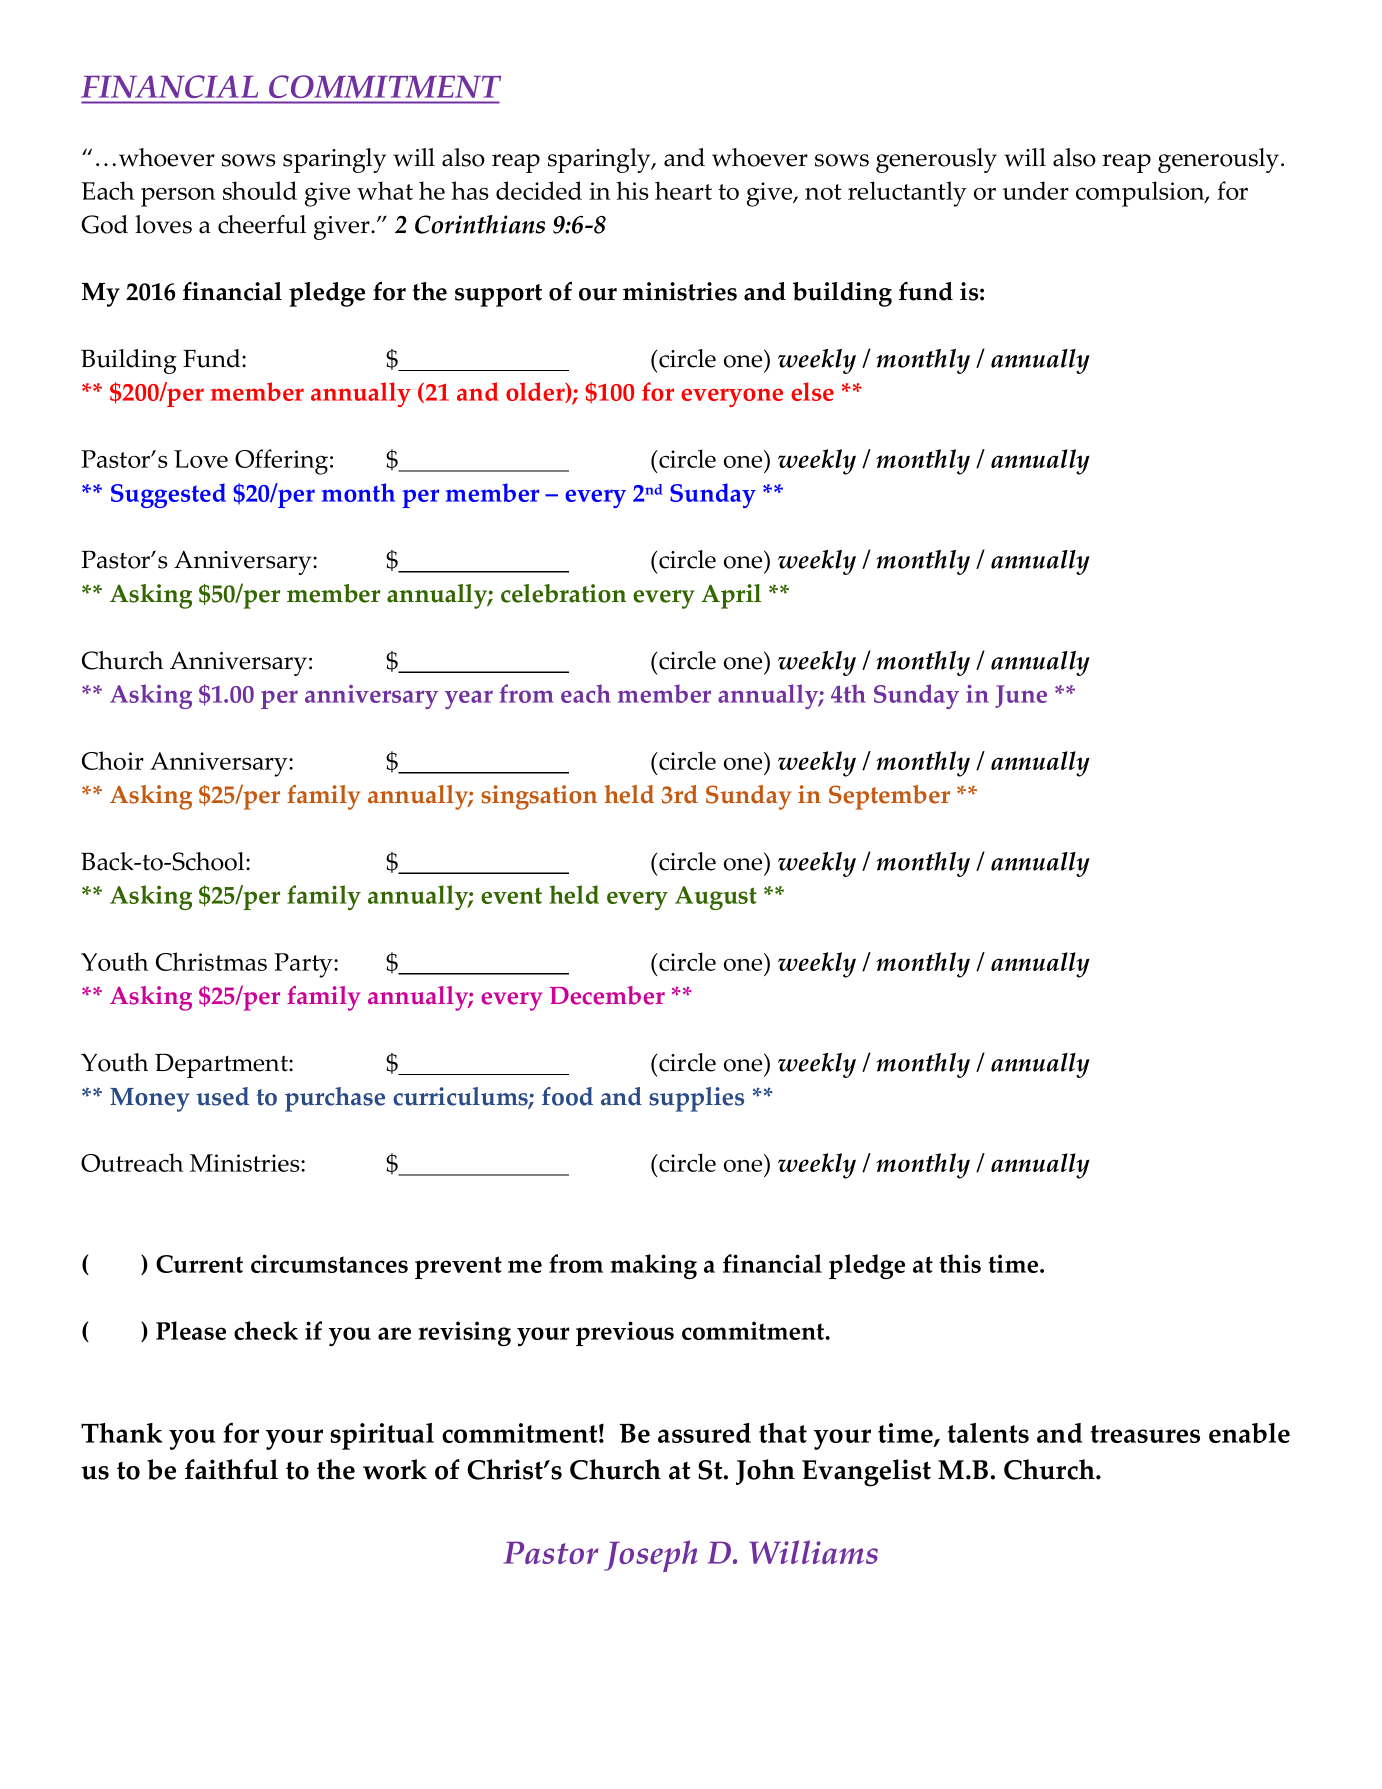 This screenshot has height=1789, width=1382. I want to click on Party, so click(304, 965).
